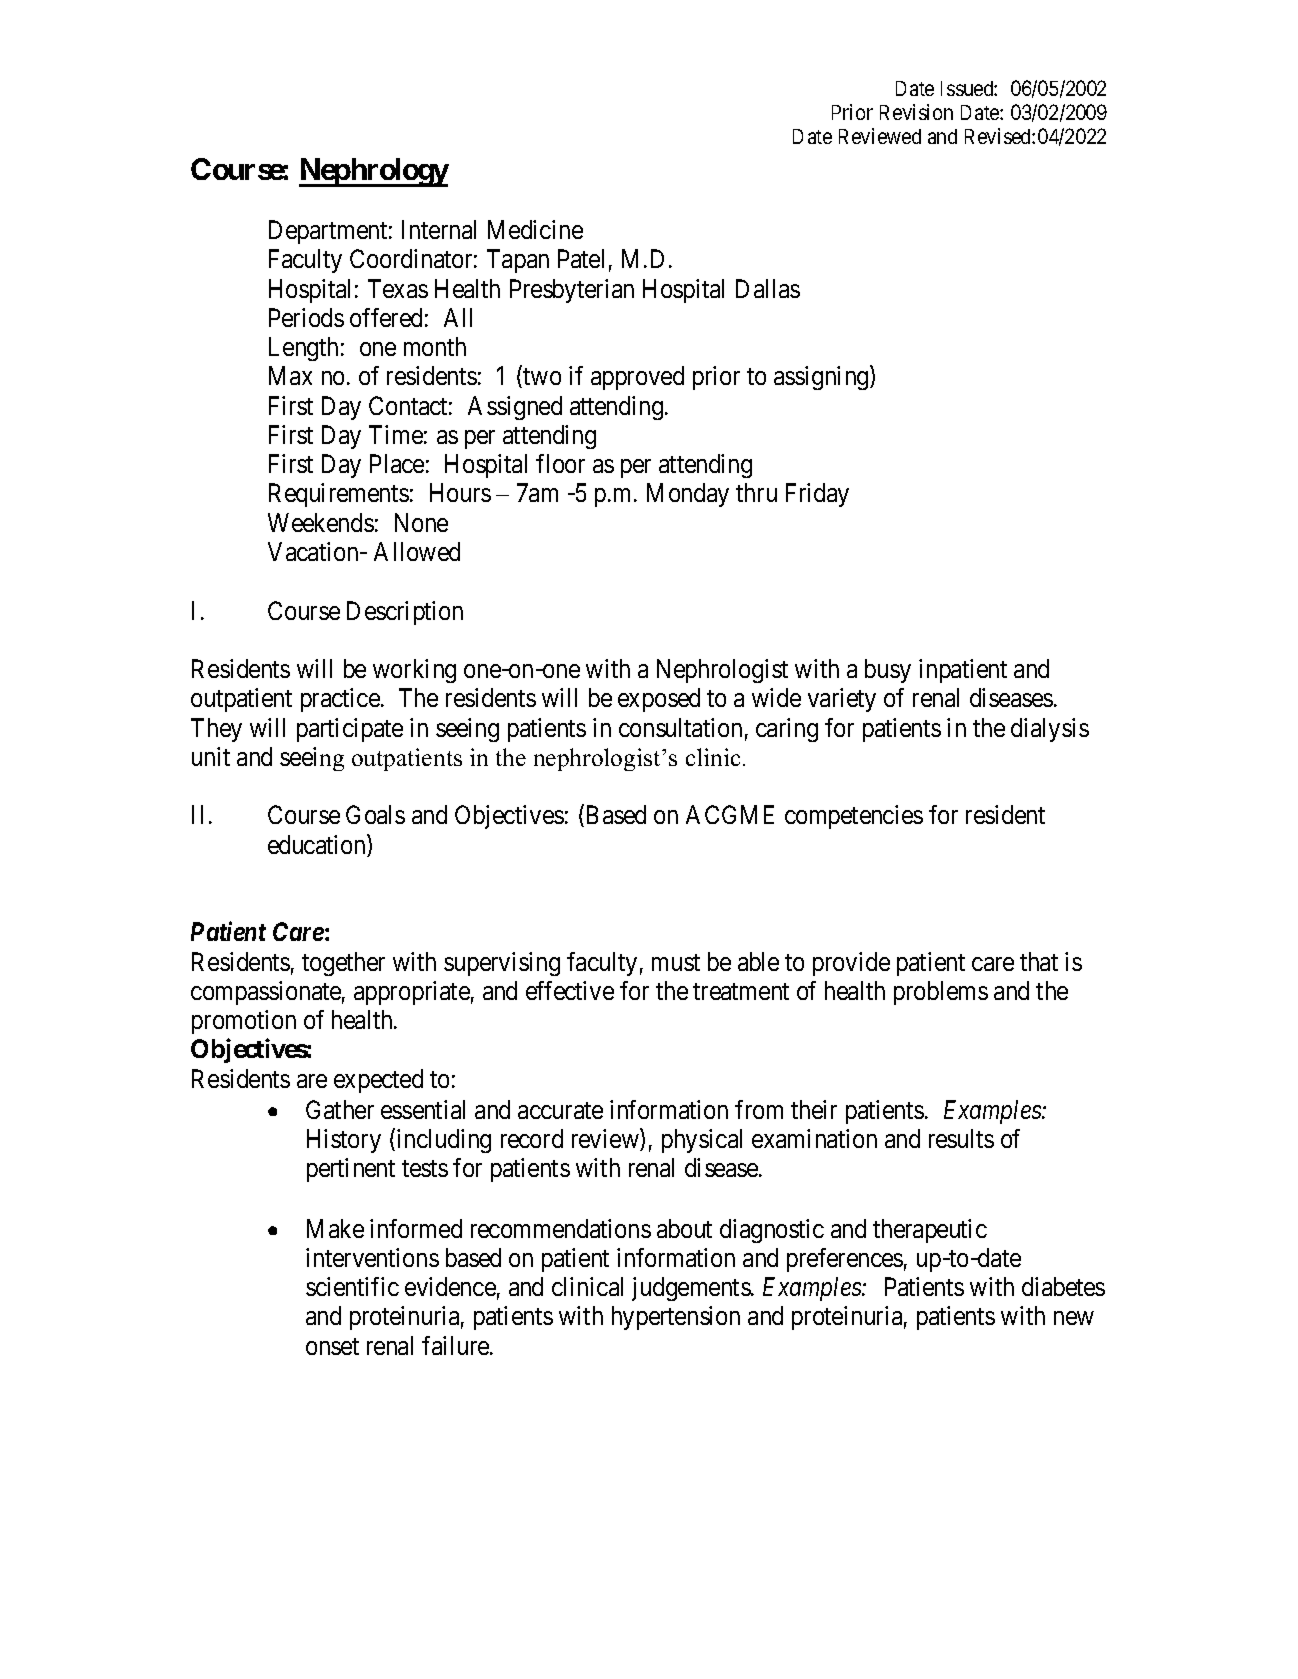  I want to click on Medicine, so click(535, 229).
